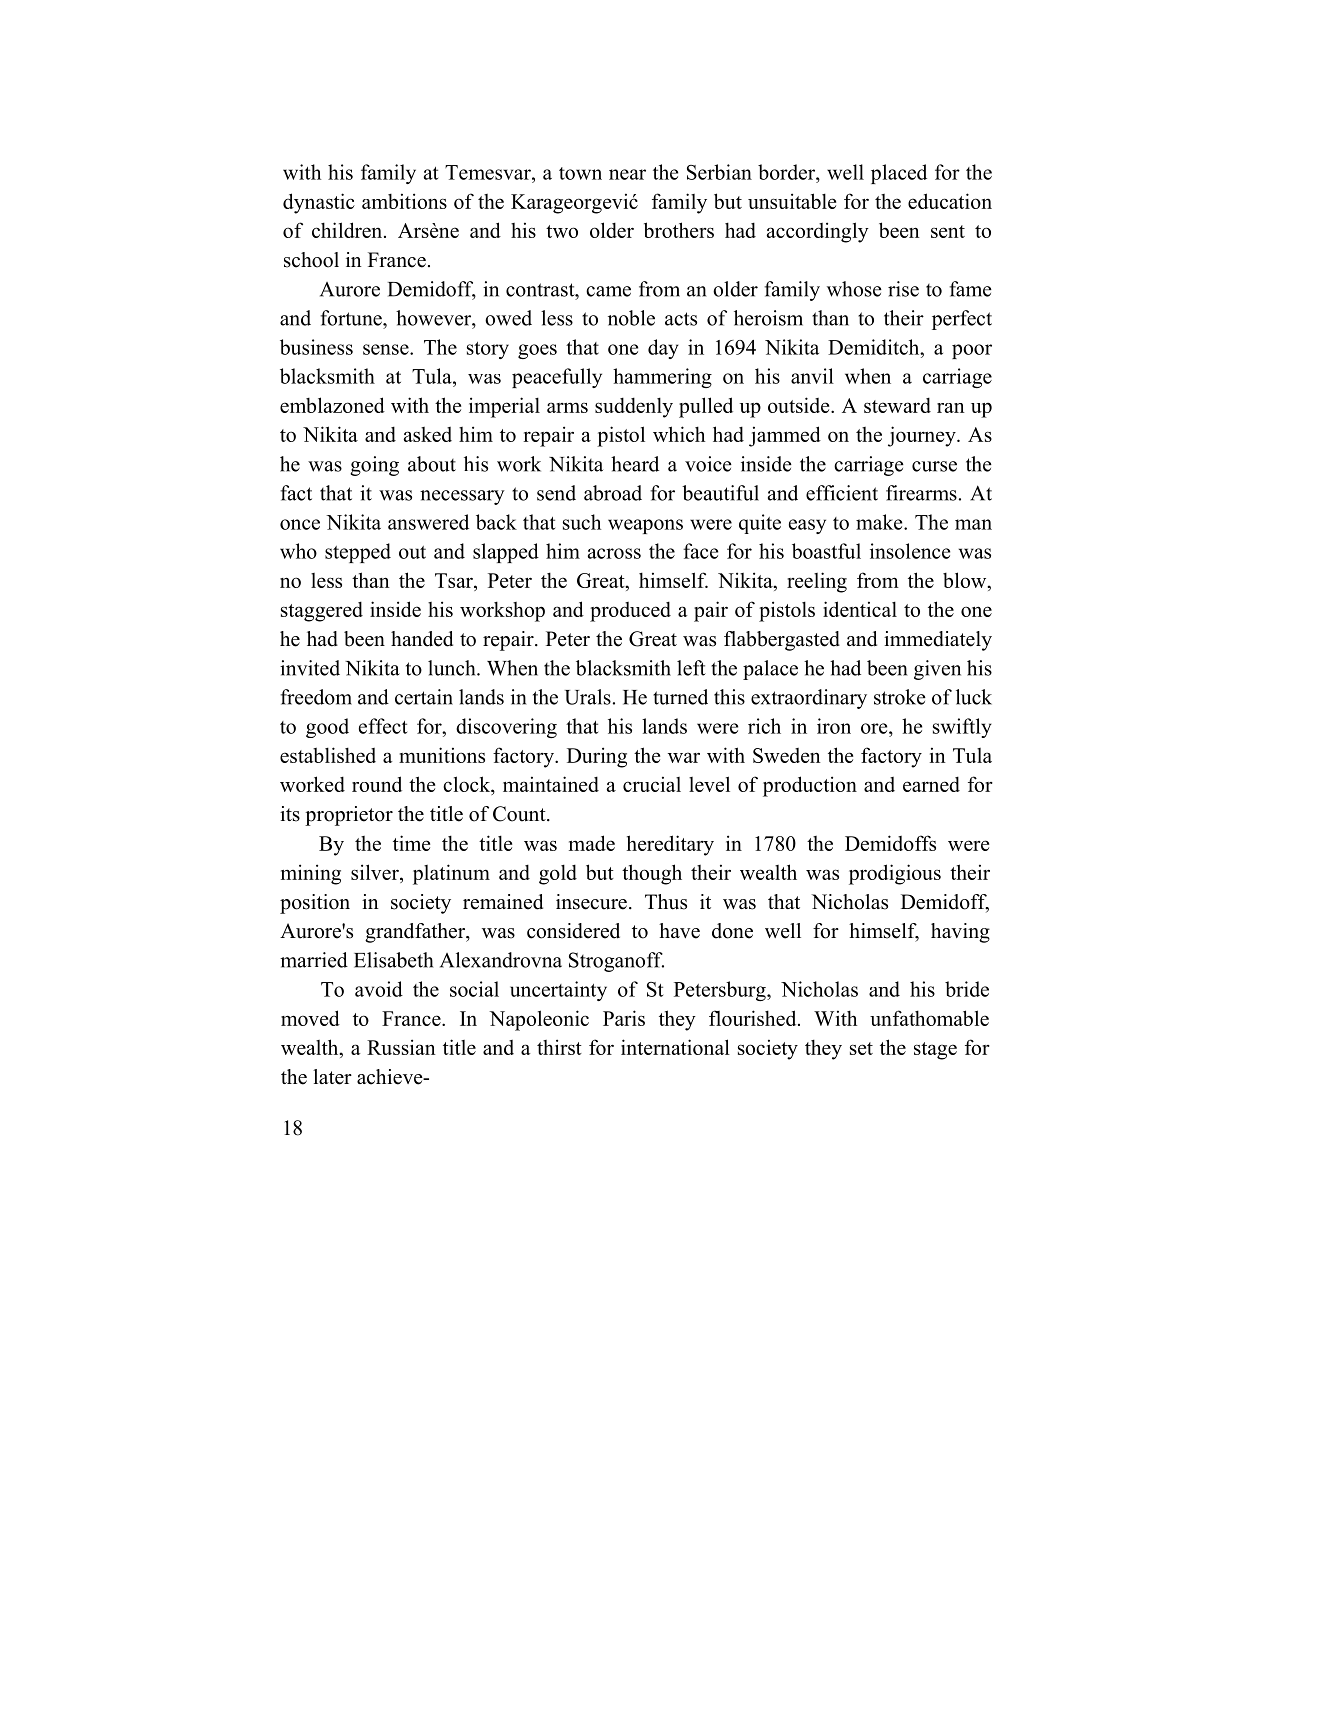 The height and width of the page is (1717, 1327). I want to click on produced, so click(630, 611).
